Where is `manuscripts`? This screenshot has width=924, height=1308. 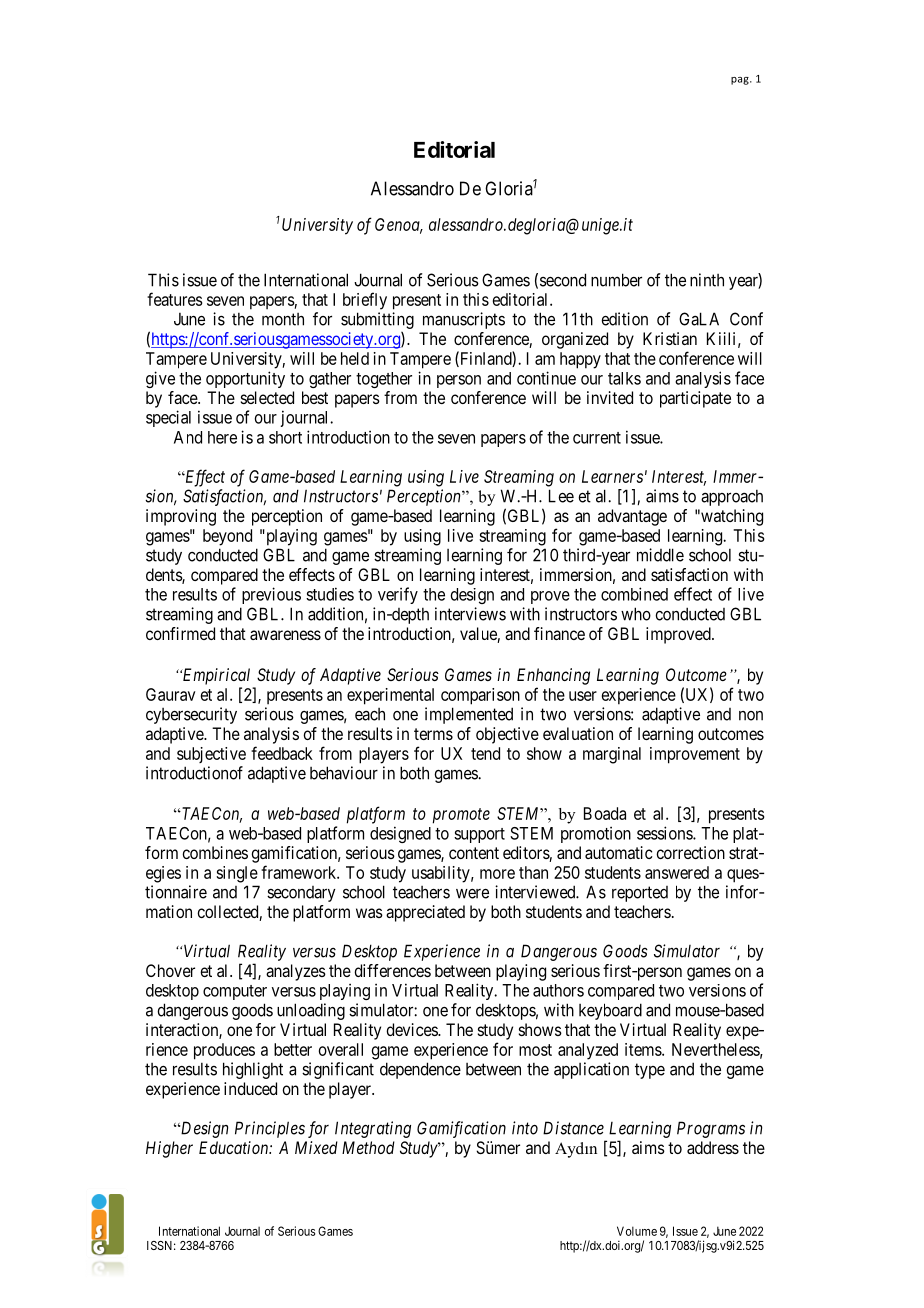 manuscripts is located at coordinates (464, 320).
